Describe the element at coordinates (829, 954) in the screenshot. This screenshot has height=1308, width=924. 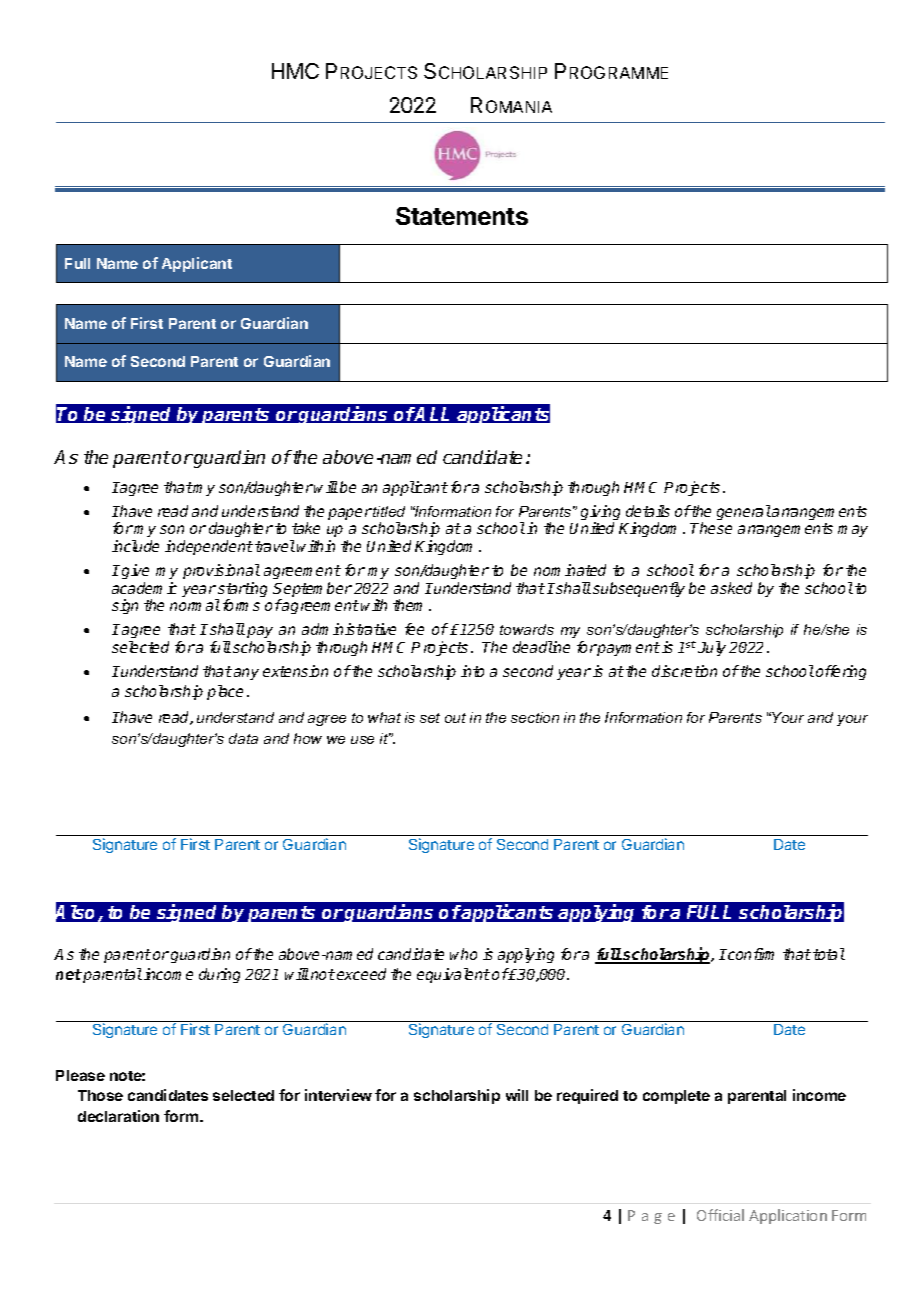
I see `total` at that location.
